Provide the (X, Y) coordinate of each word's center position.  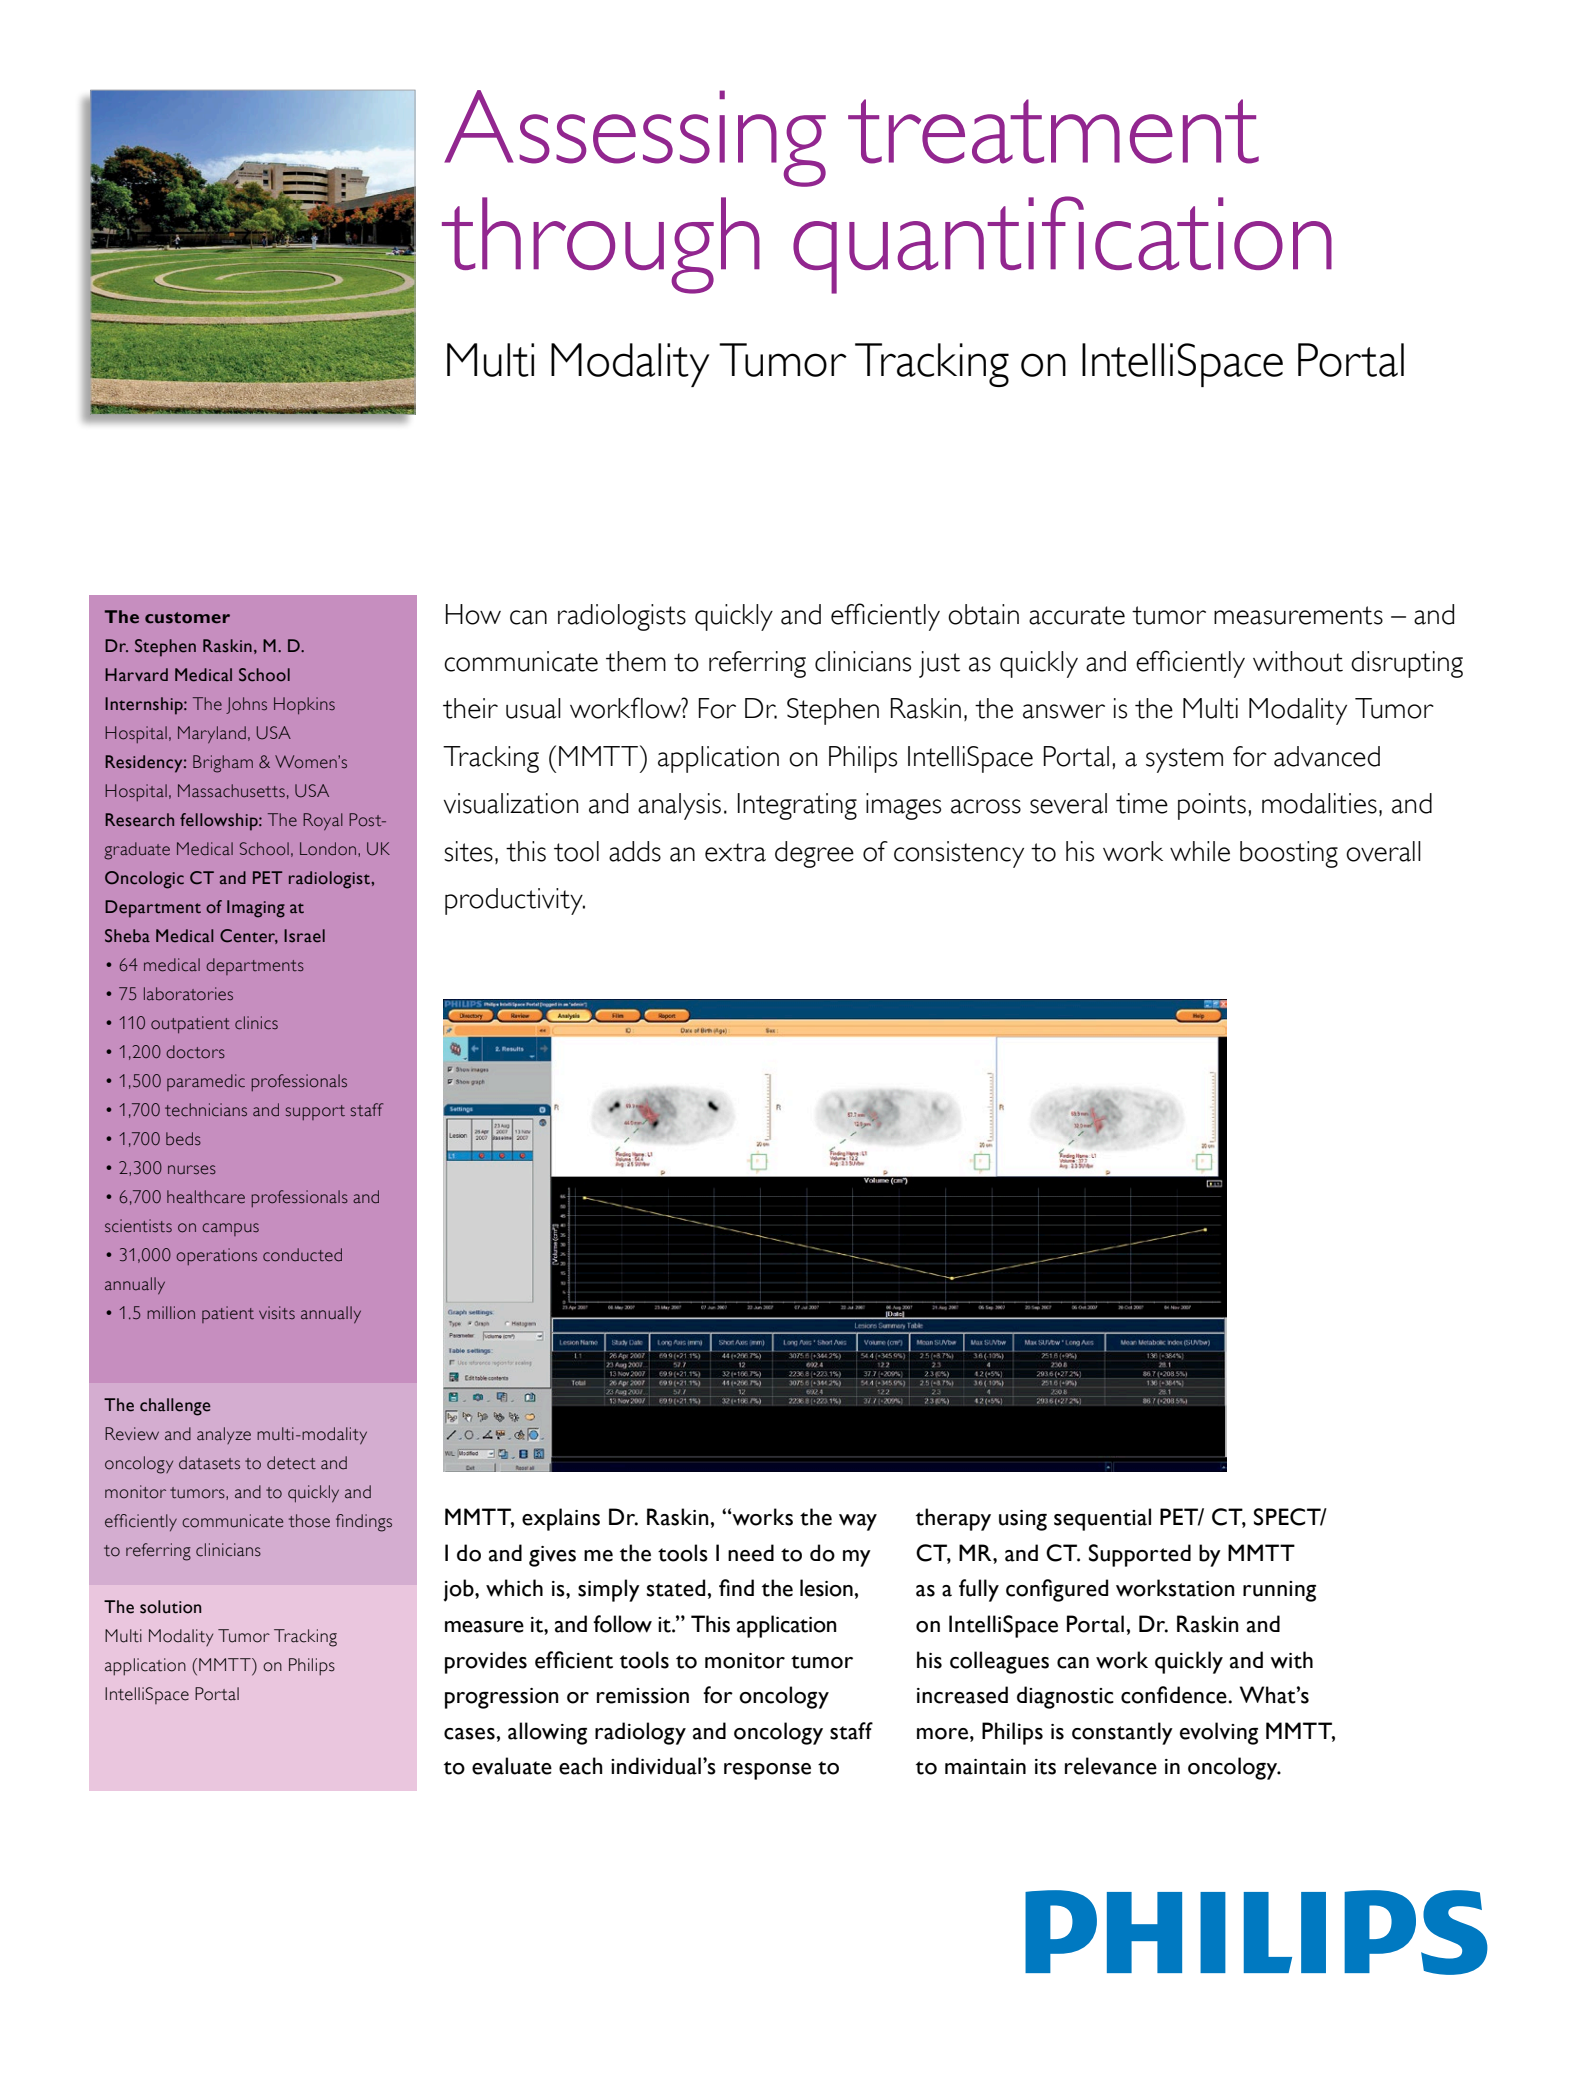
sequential (1102, 1519)
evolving (1219, 1733)
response (767, 1771)
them (636, 661)
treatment (1053, 131)
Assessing (635, 138)
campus (230, 1229)
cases (469, 1734)
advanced (1327, 756)
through (601, 245)
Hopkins (304, 705)
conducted (302, 1255)
